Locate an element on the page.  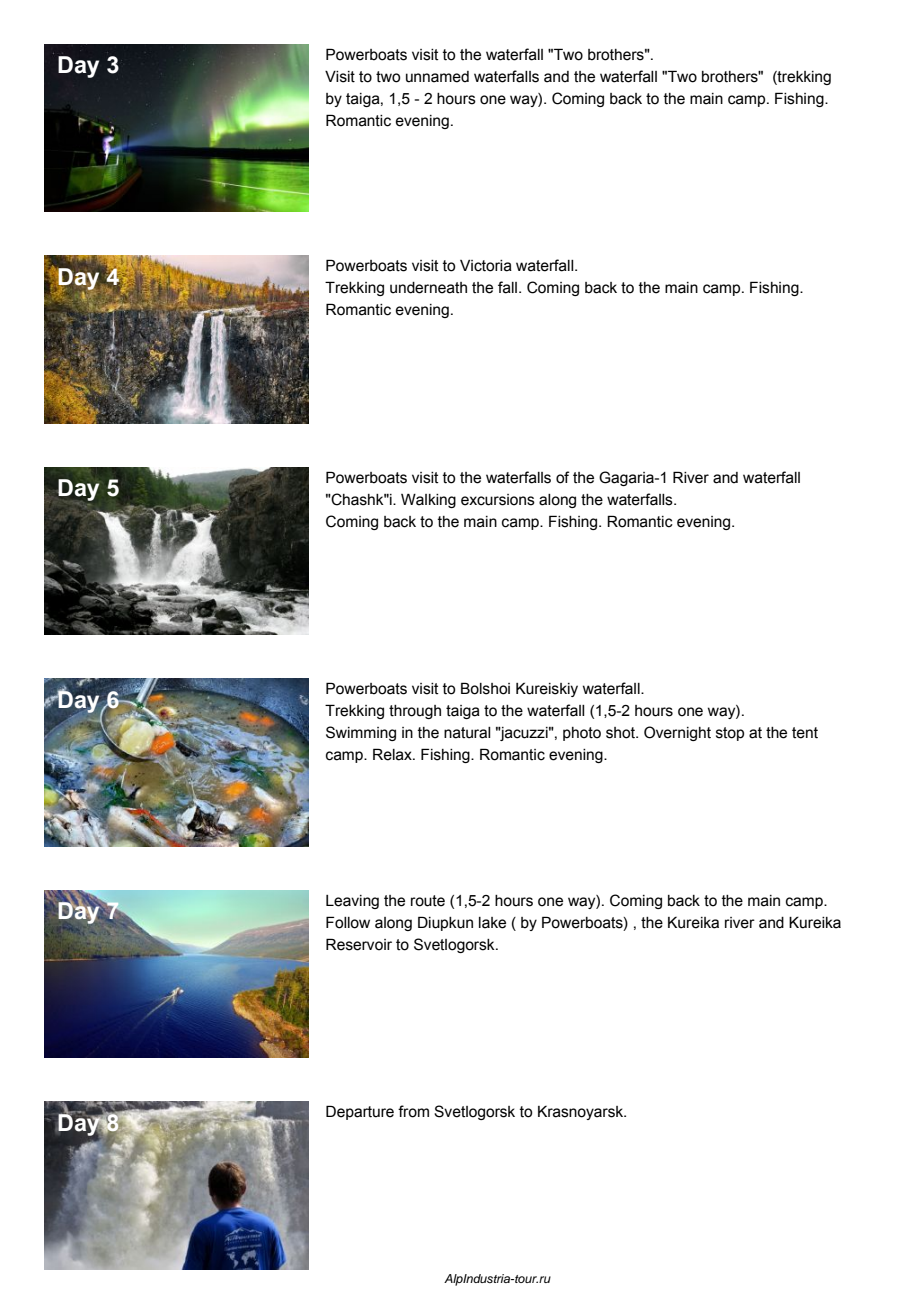
unnamed is located at coordinates (437, 77).
